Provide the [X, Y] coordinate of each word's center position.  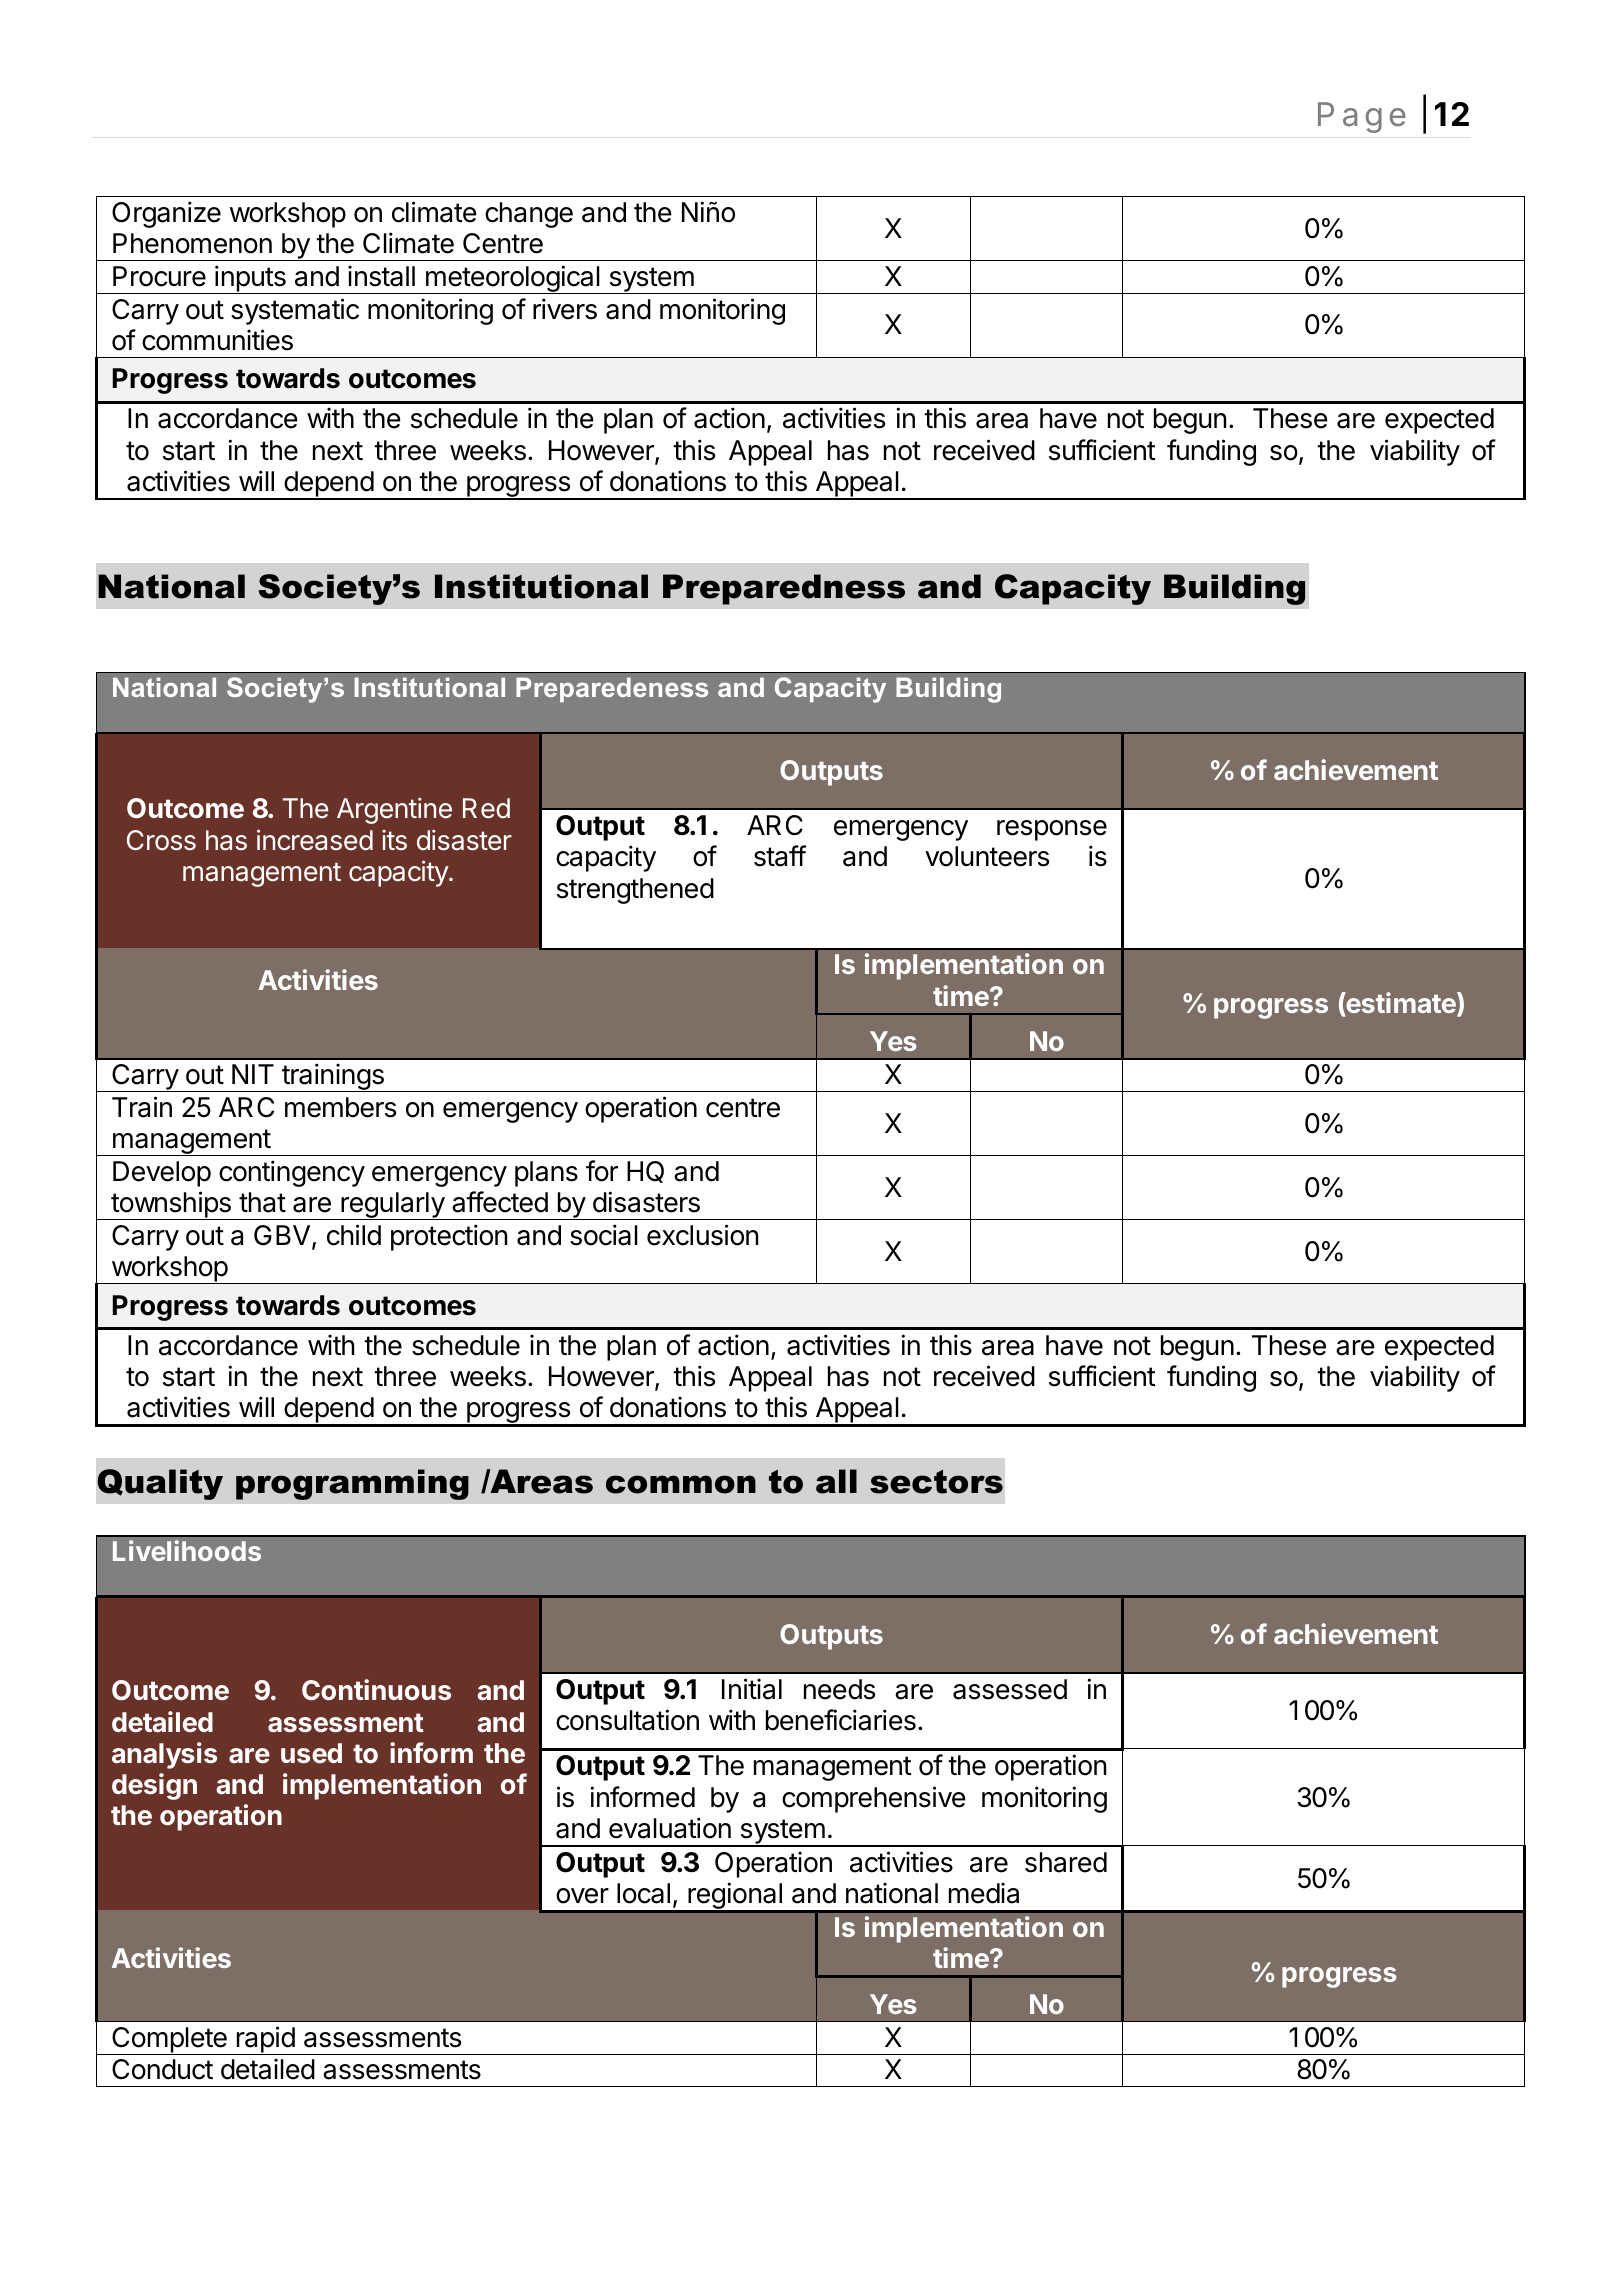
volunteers [987, 856]
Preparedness [784, 589]
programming [352, 1484]
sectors [936, 1482]
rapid [265, 2040]
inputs [250, 279]
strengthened [635, 891]
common [681, 1484]
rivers [565, 309]
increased [315, 840]
